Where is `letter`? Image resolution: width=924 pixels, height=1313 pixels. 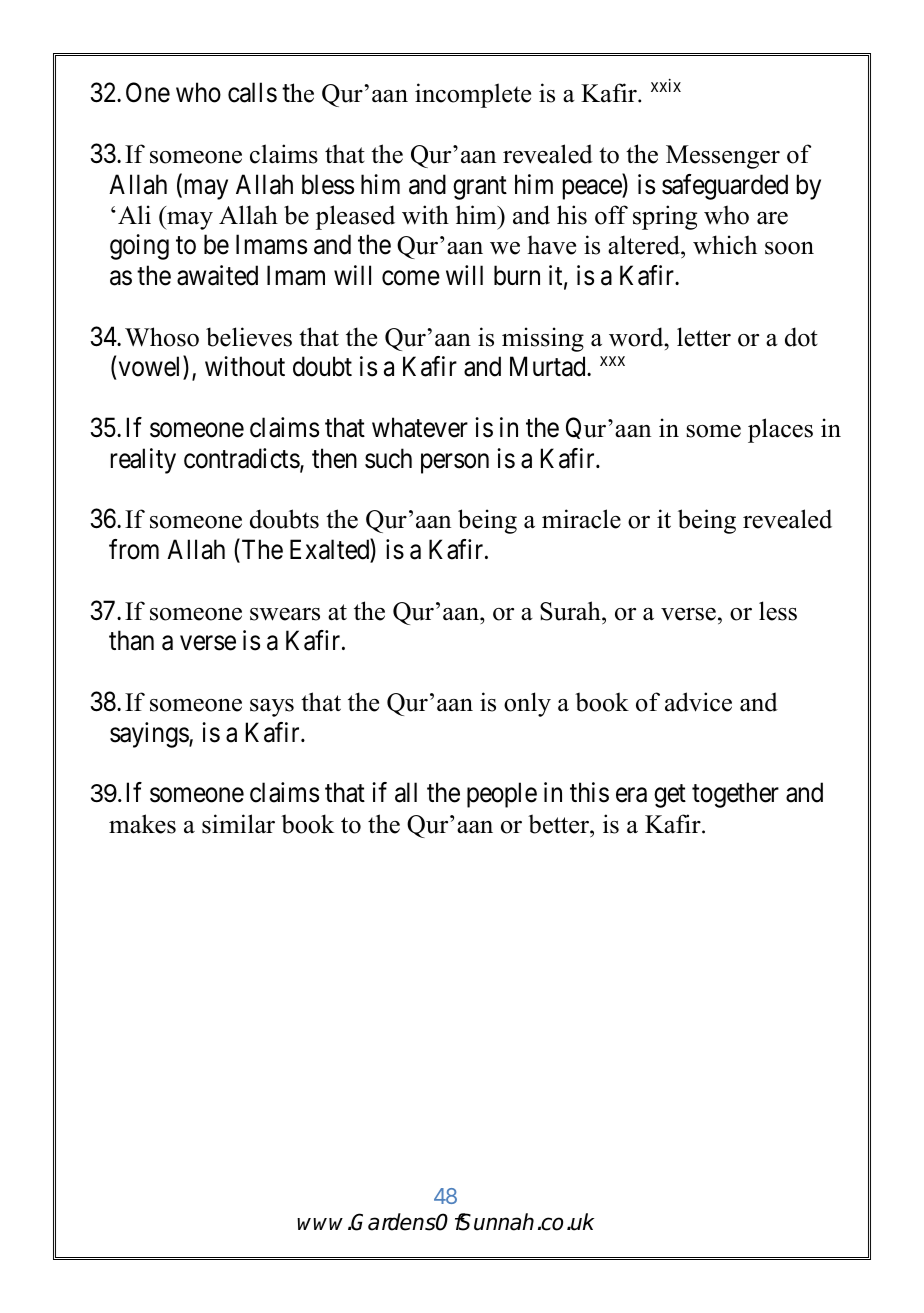 letter is located at coordinates (704, 337).
